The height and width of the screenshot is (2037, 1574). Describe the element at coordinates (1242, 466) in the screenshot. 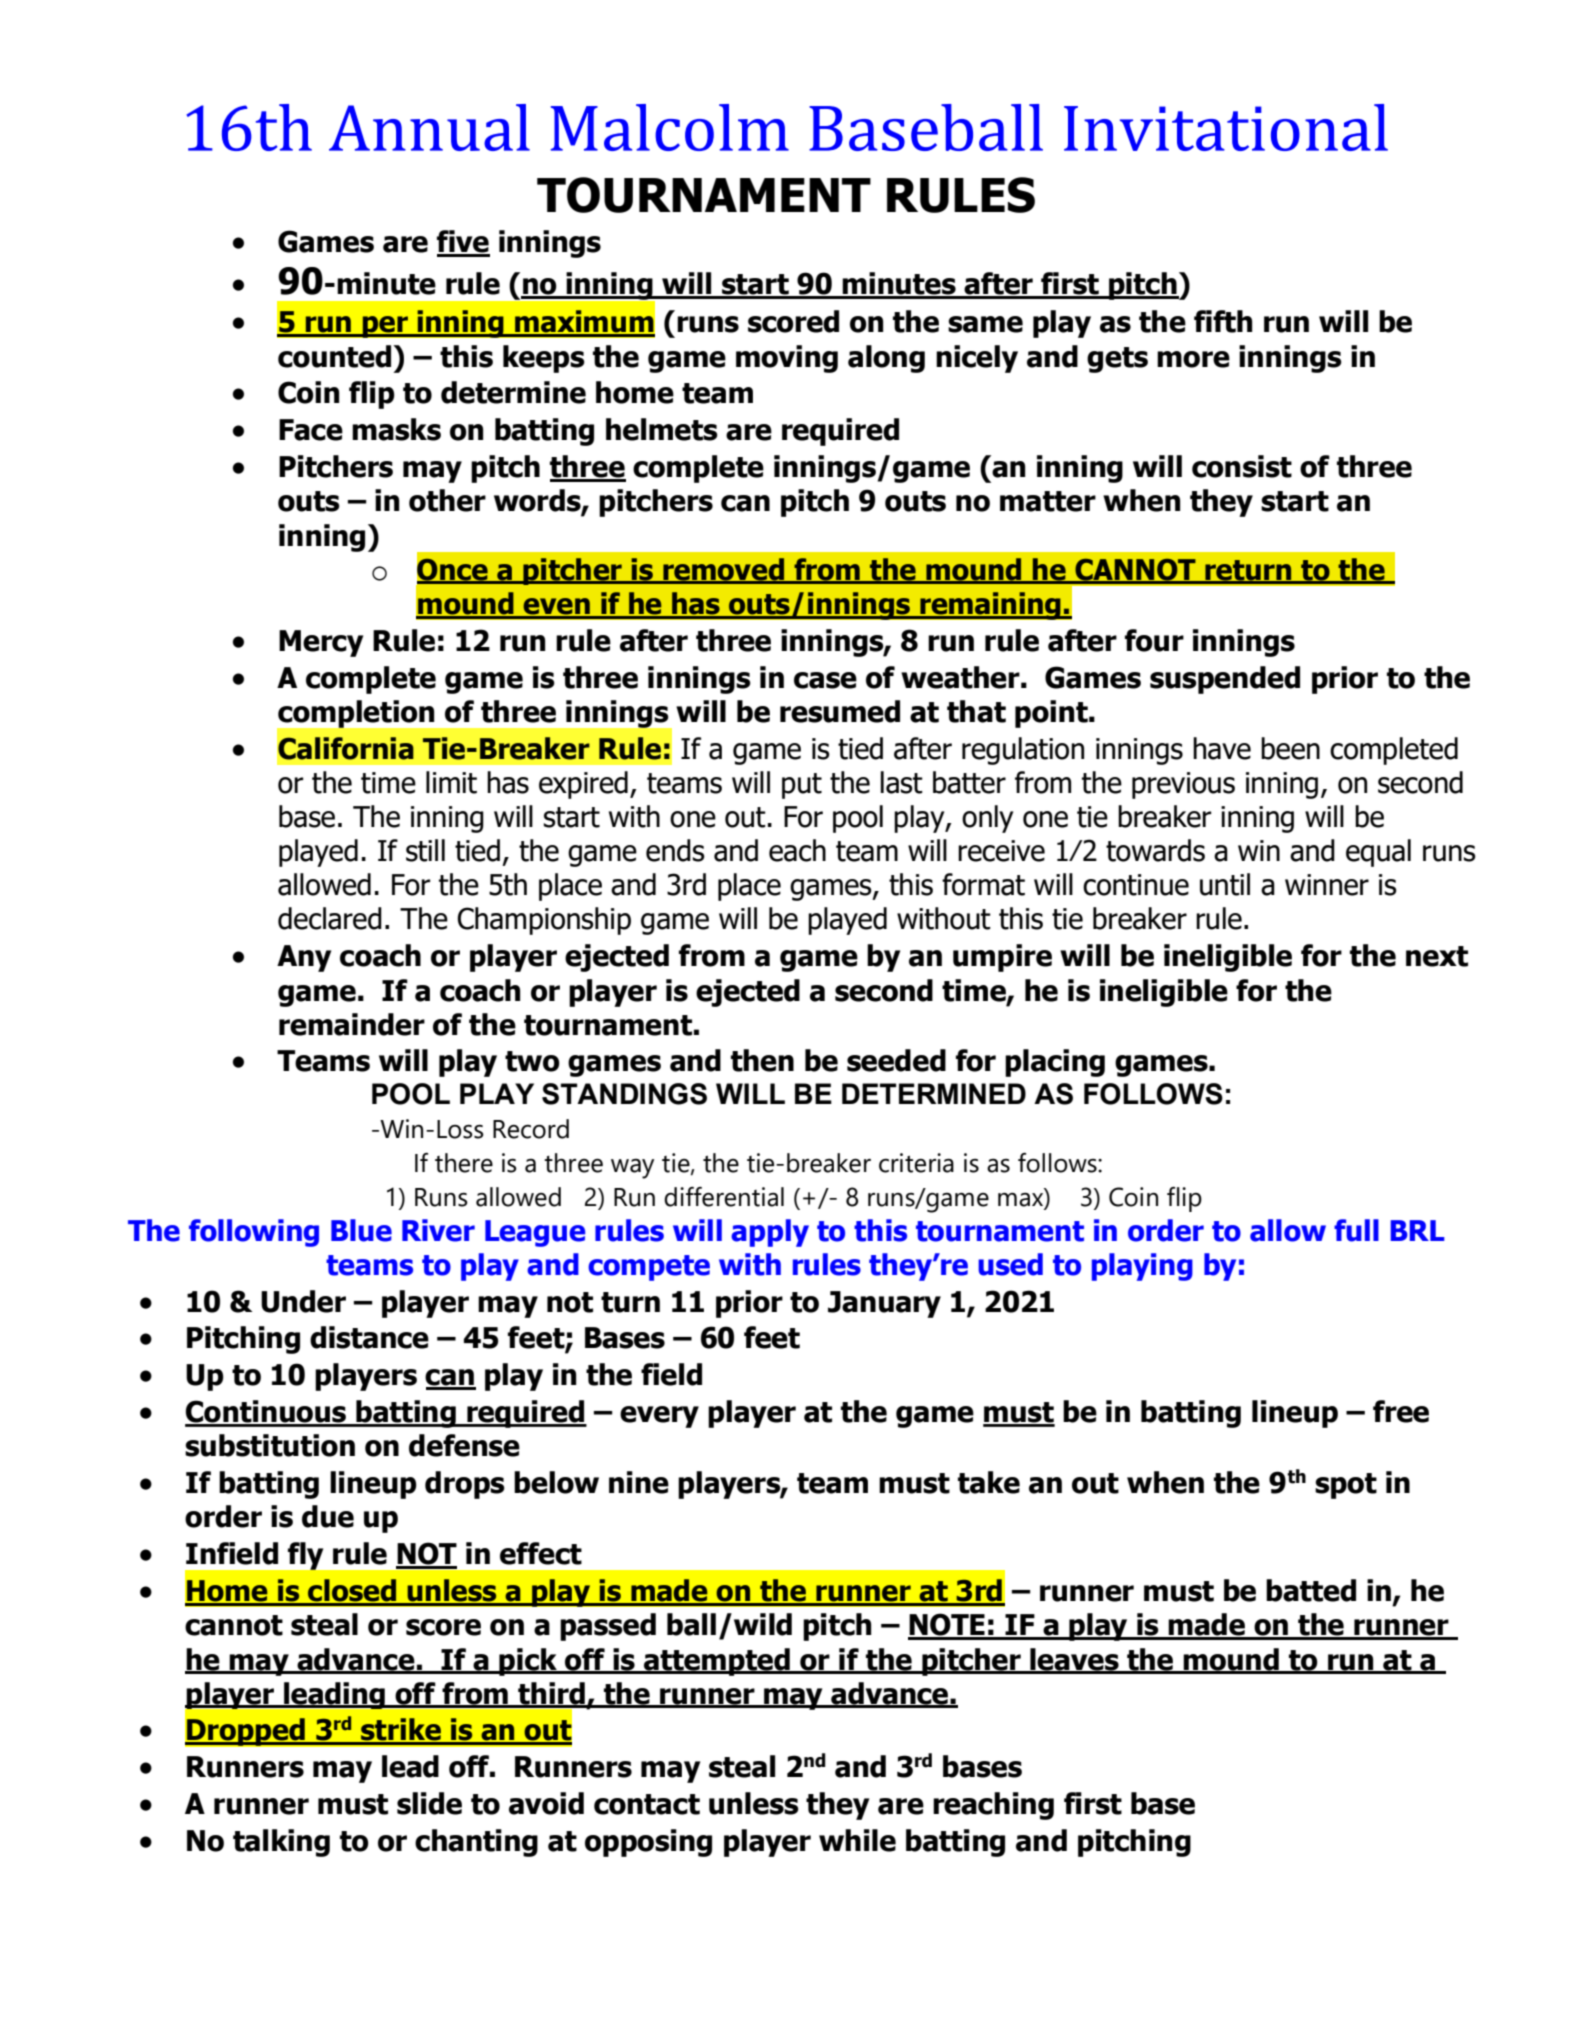

I see `consist` at that location.
